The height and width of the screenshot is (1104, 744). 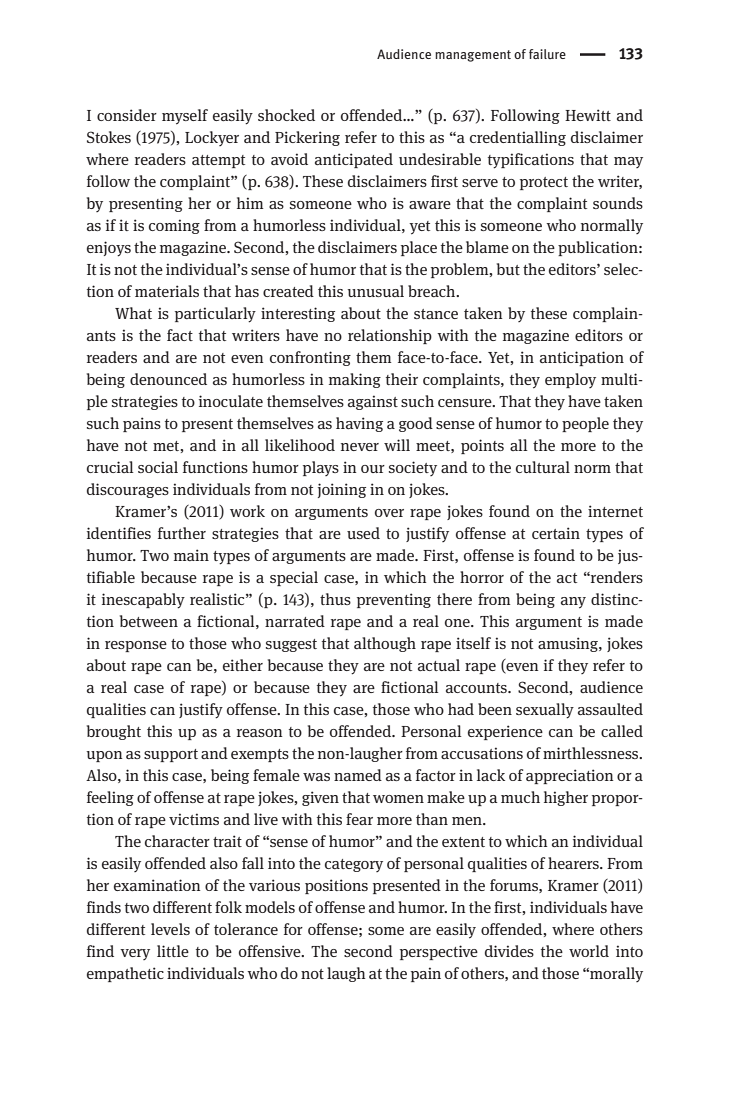 What do you see at coordinates (174, 226) in the screenshot?
I see `coming` at bounding box center [174, 226].
